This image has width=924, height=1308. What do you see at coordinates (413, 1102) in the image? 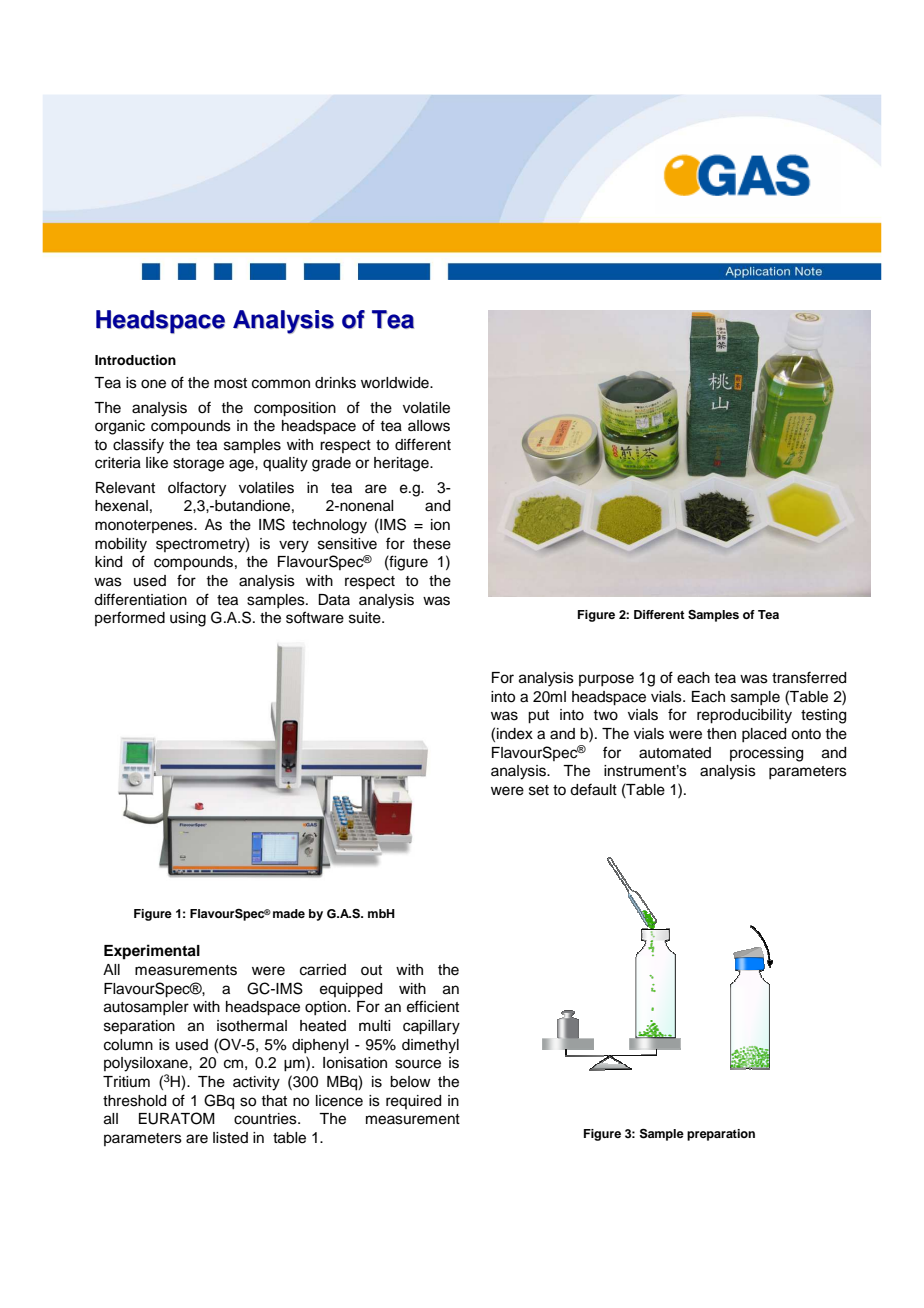
I see `required` at bounding box center [413, 1102].
